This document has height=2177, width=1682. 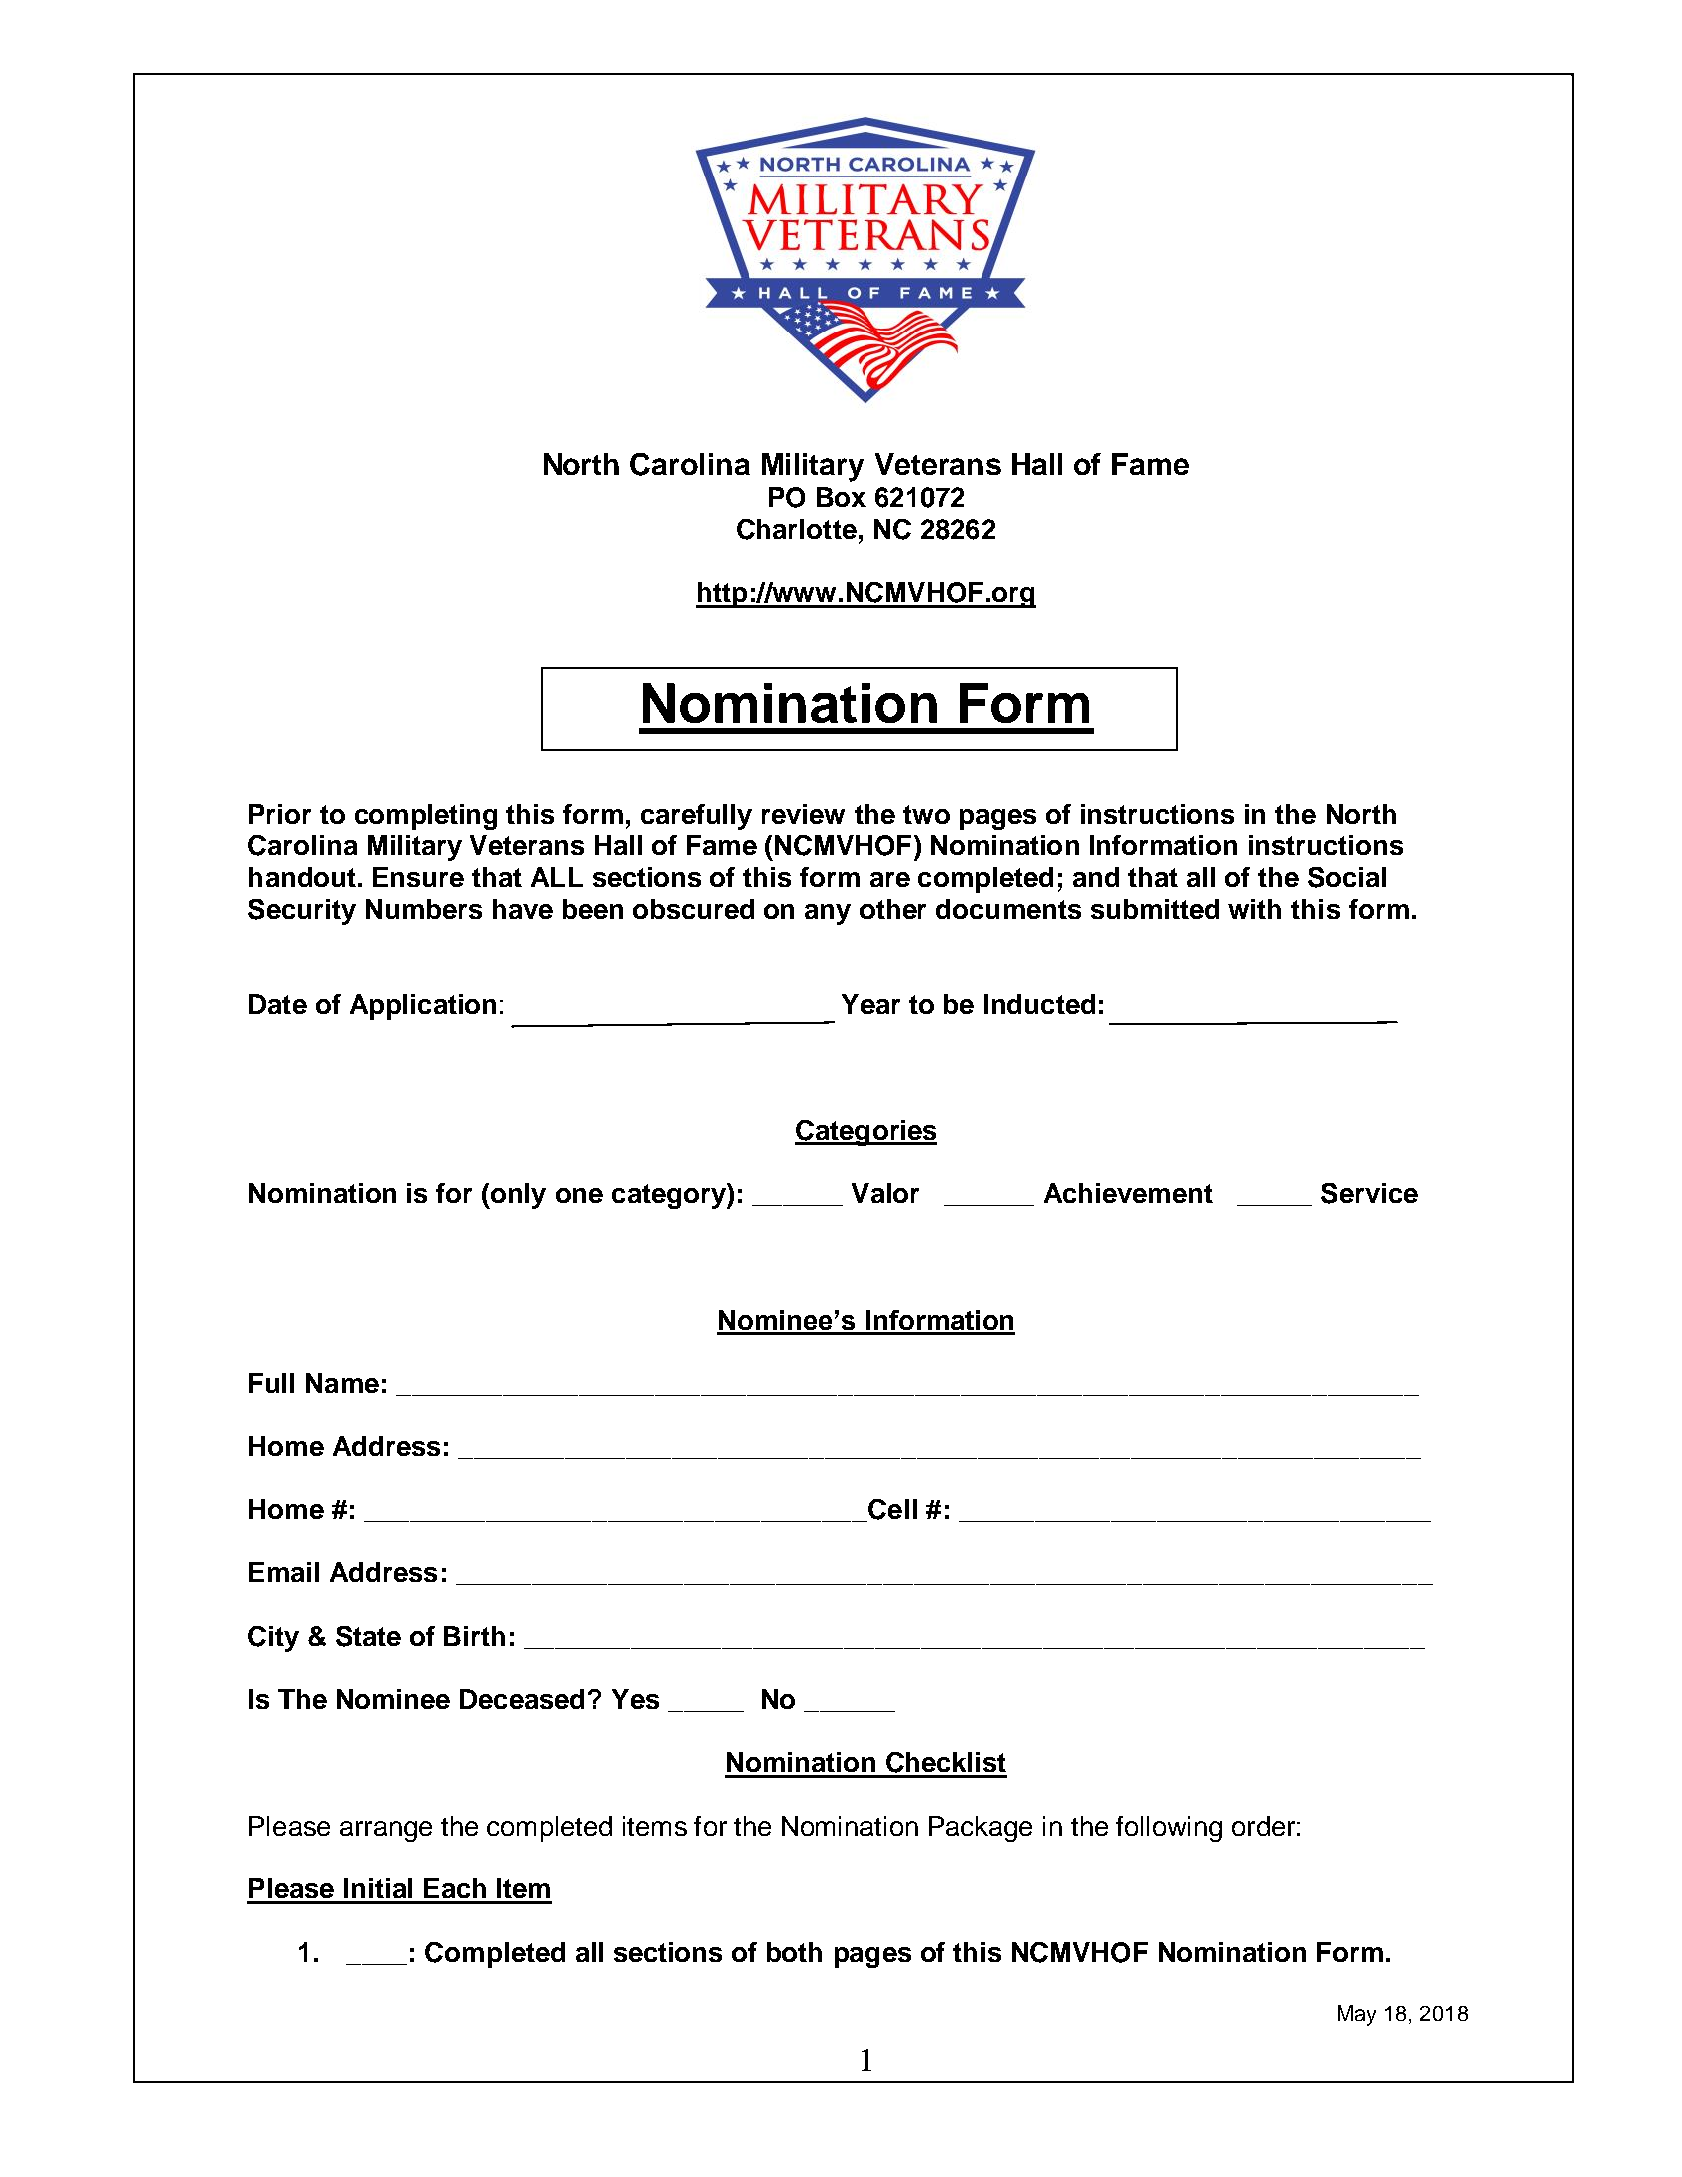 What do you see at coordinates (797, 529) in the document?
I see `Charlotte` at bounding box center [797, 529].
